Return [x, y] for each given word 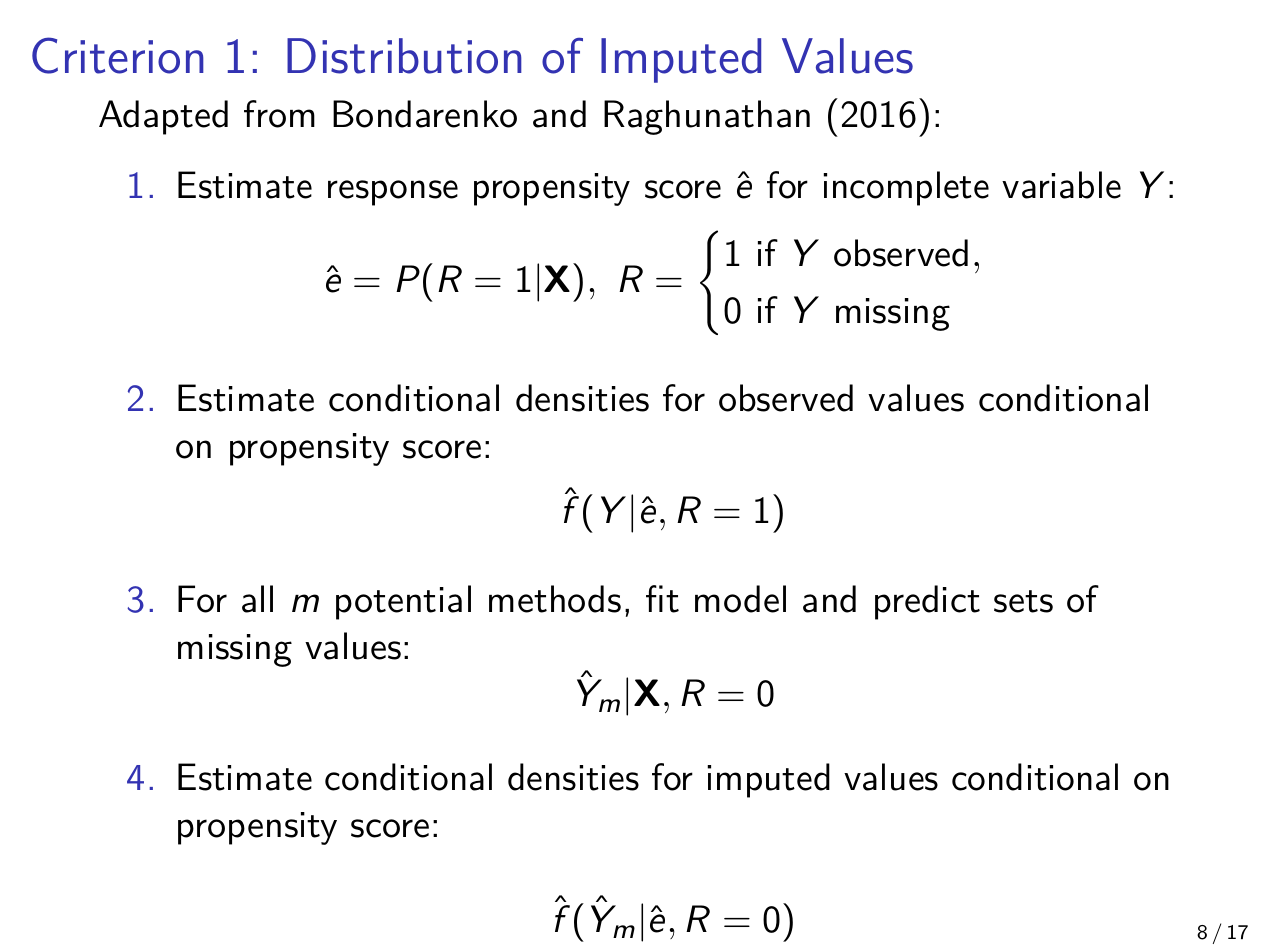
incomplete [906, 188]
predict [927, 602]
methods [555, 599]
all [257, 599]
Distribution [404, 56]
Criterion [118, 55]
